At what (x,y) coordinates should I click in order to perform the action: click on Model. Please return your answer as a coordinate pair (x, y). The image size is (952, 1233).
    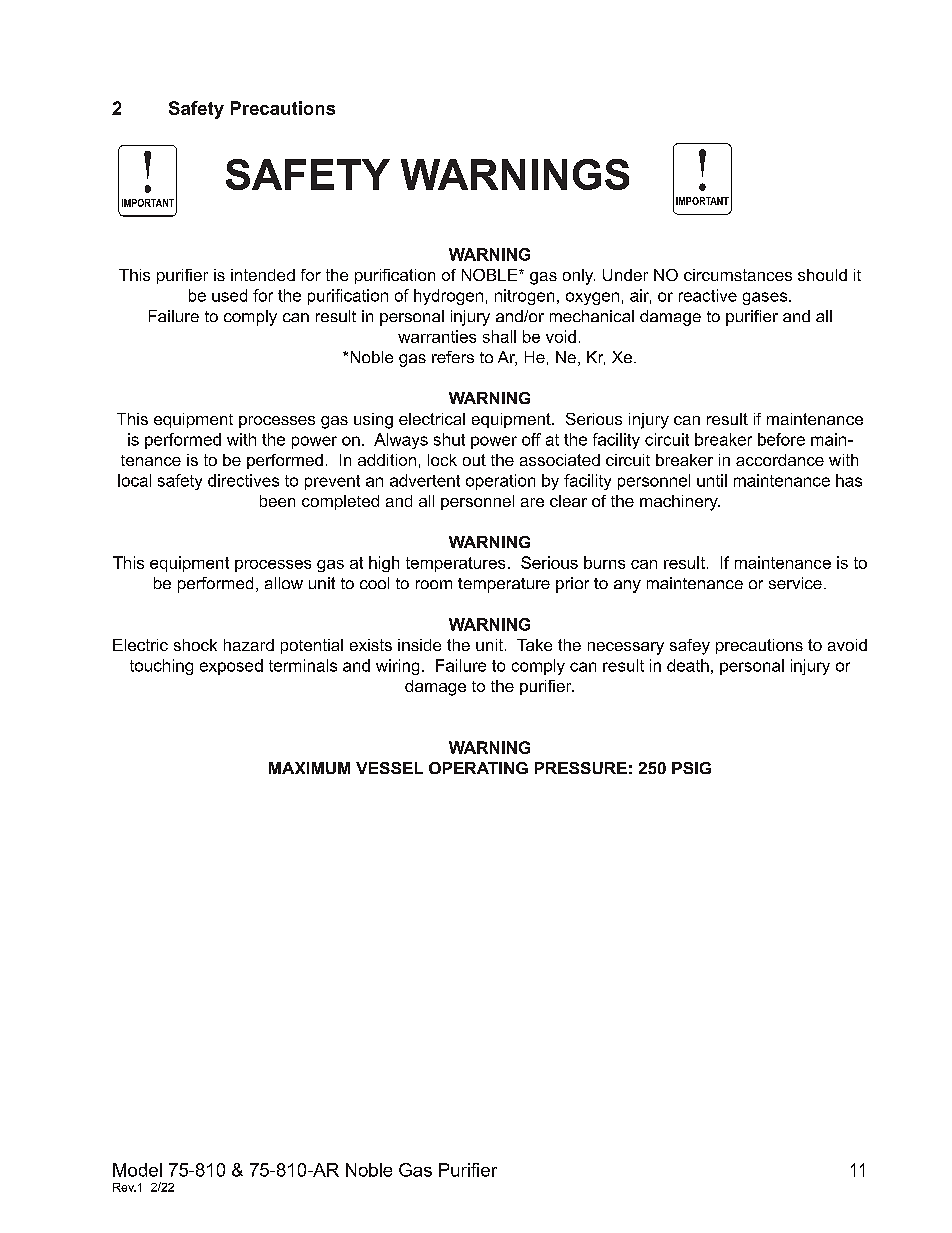
    Looking at the image, I should click on (137, 1170).
